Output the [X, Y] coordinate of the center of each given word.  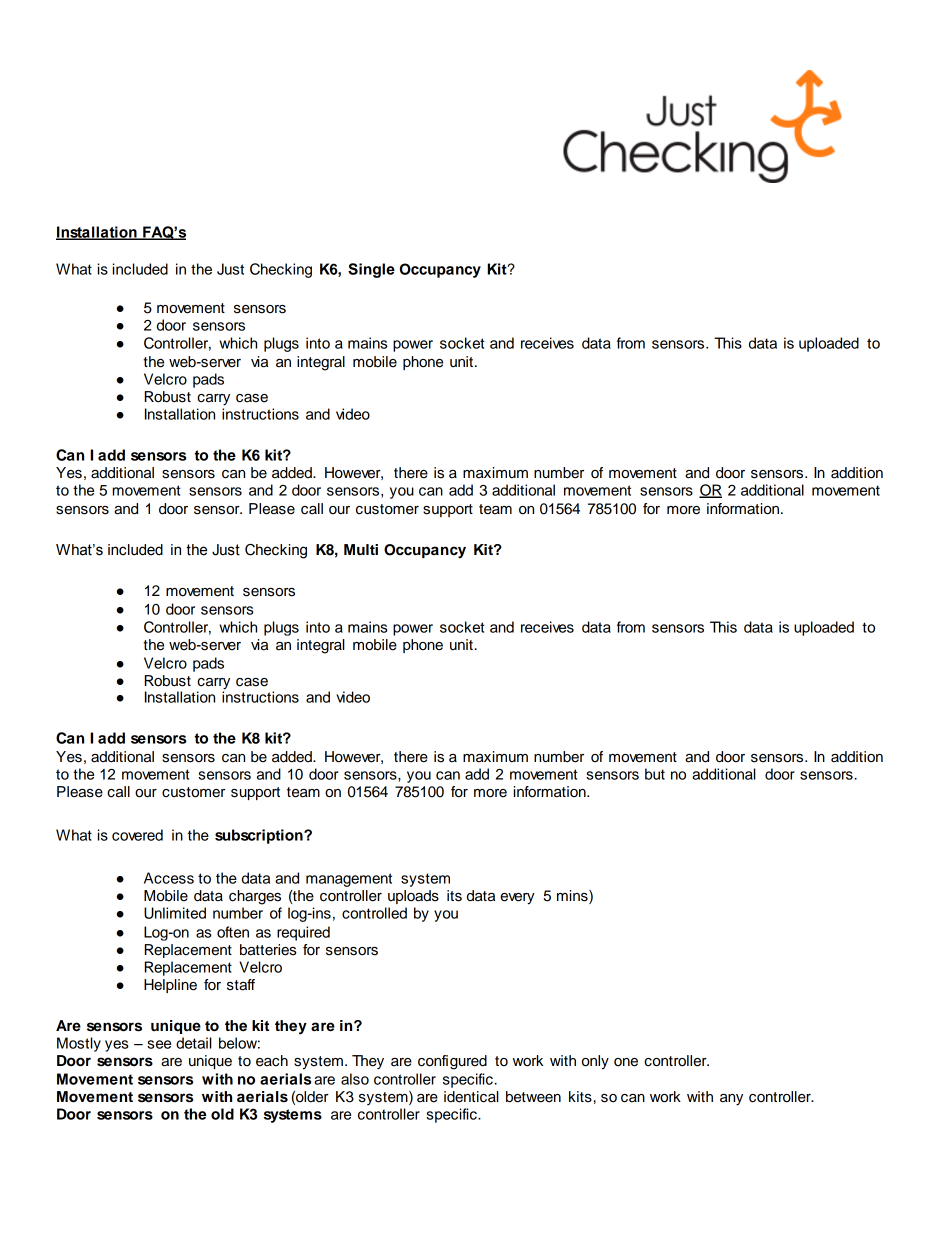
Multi [361, 549]
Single [371, 270]
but [655, 774]
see [159, 1044]
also [355, 1079]
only [595, 1062]
